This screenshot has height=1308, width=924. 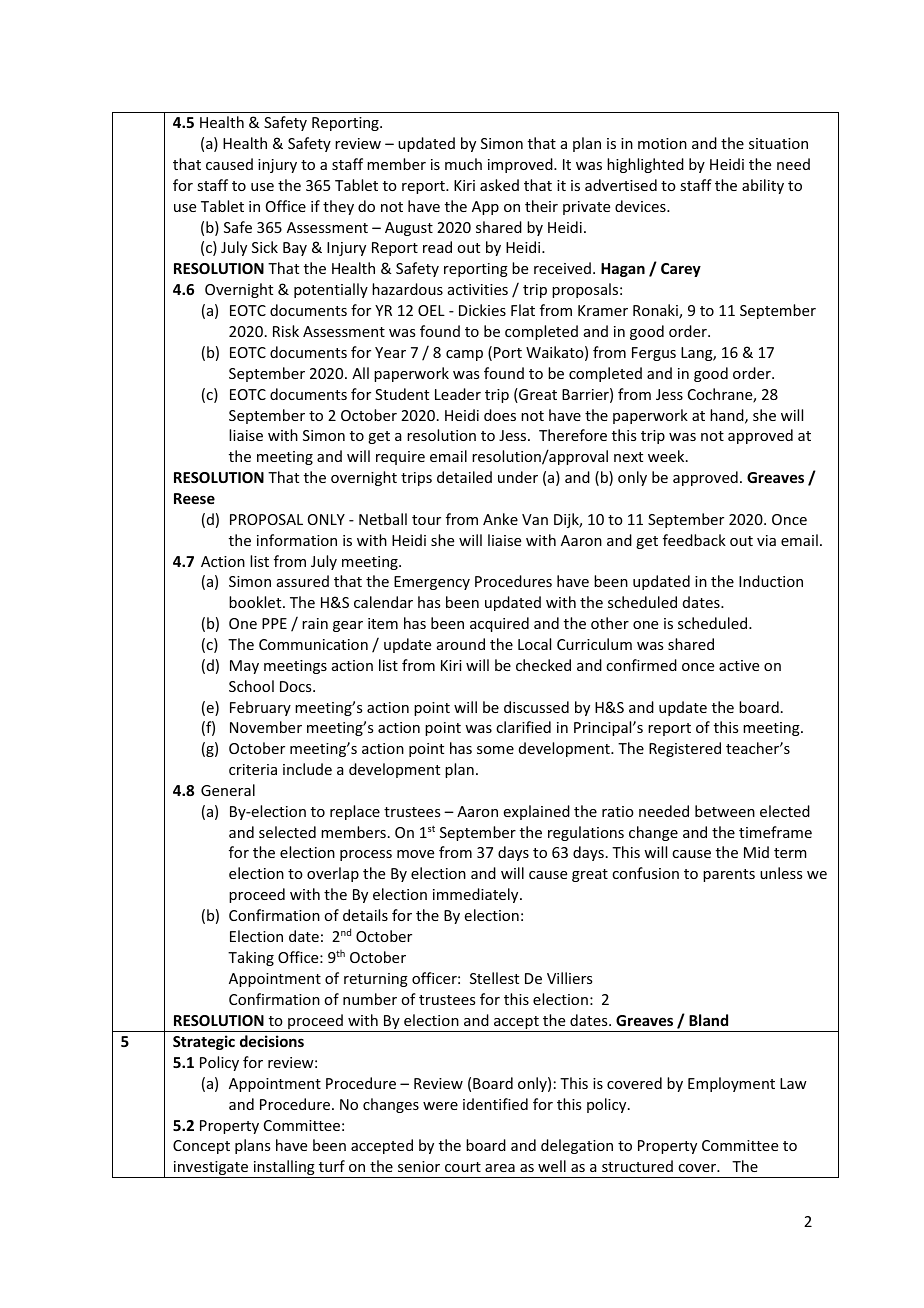 What do you see at coordinates (499, 185) in the screenshot?
I see `asked` at bounding box center [499, 185].
